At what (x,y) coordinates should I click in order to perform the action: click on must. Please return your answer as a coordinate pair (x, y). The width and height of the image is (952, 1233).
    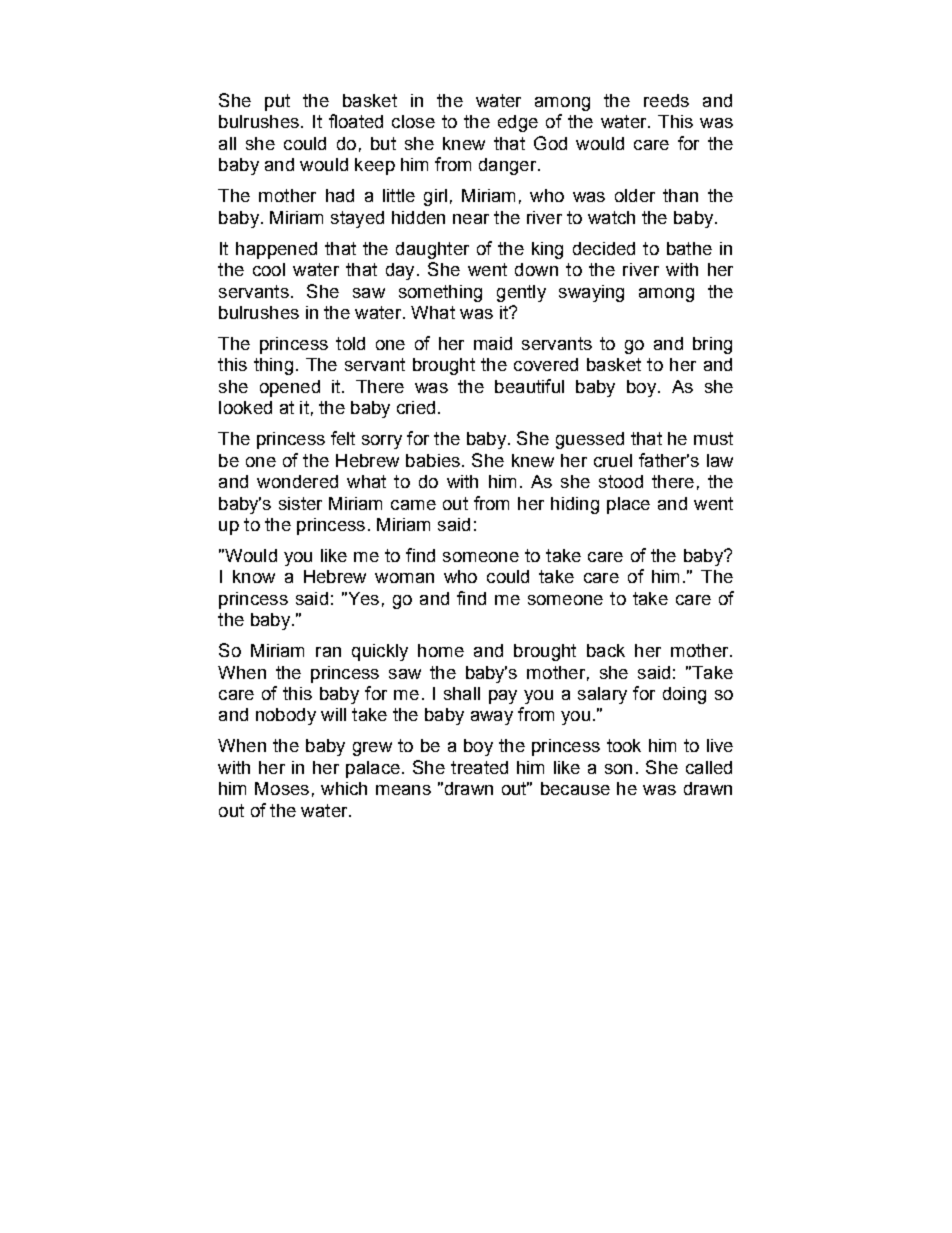
    Looking at the image, I should click on (713, 438).
